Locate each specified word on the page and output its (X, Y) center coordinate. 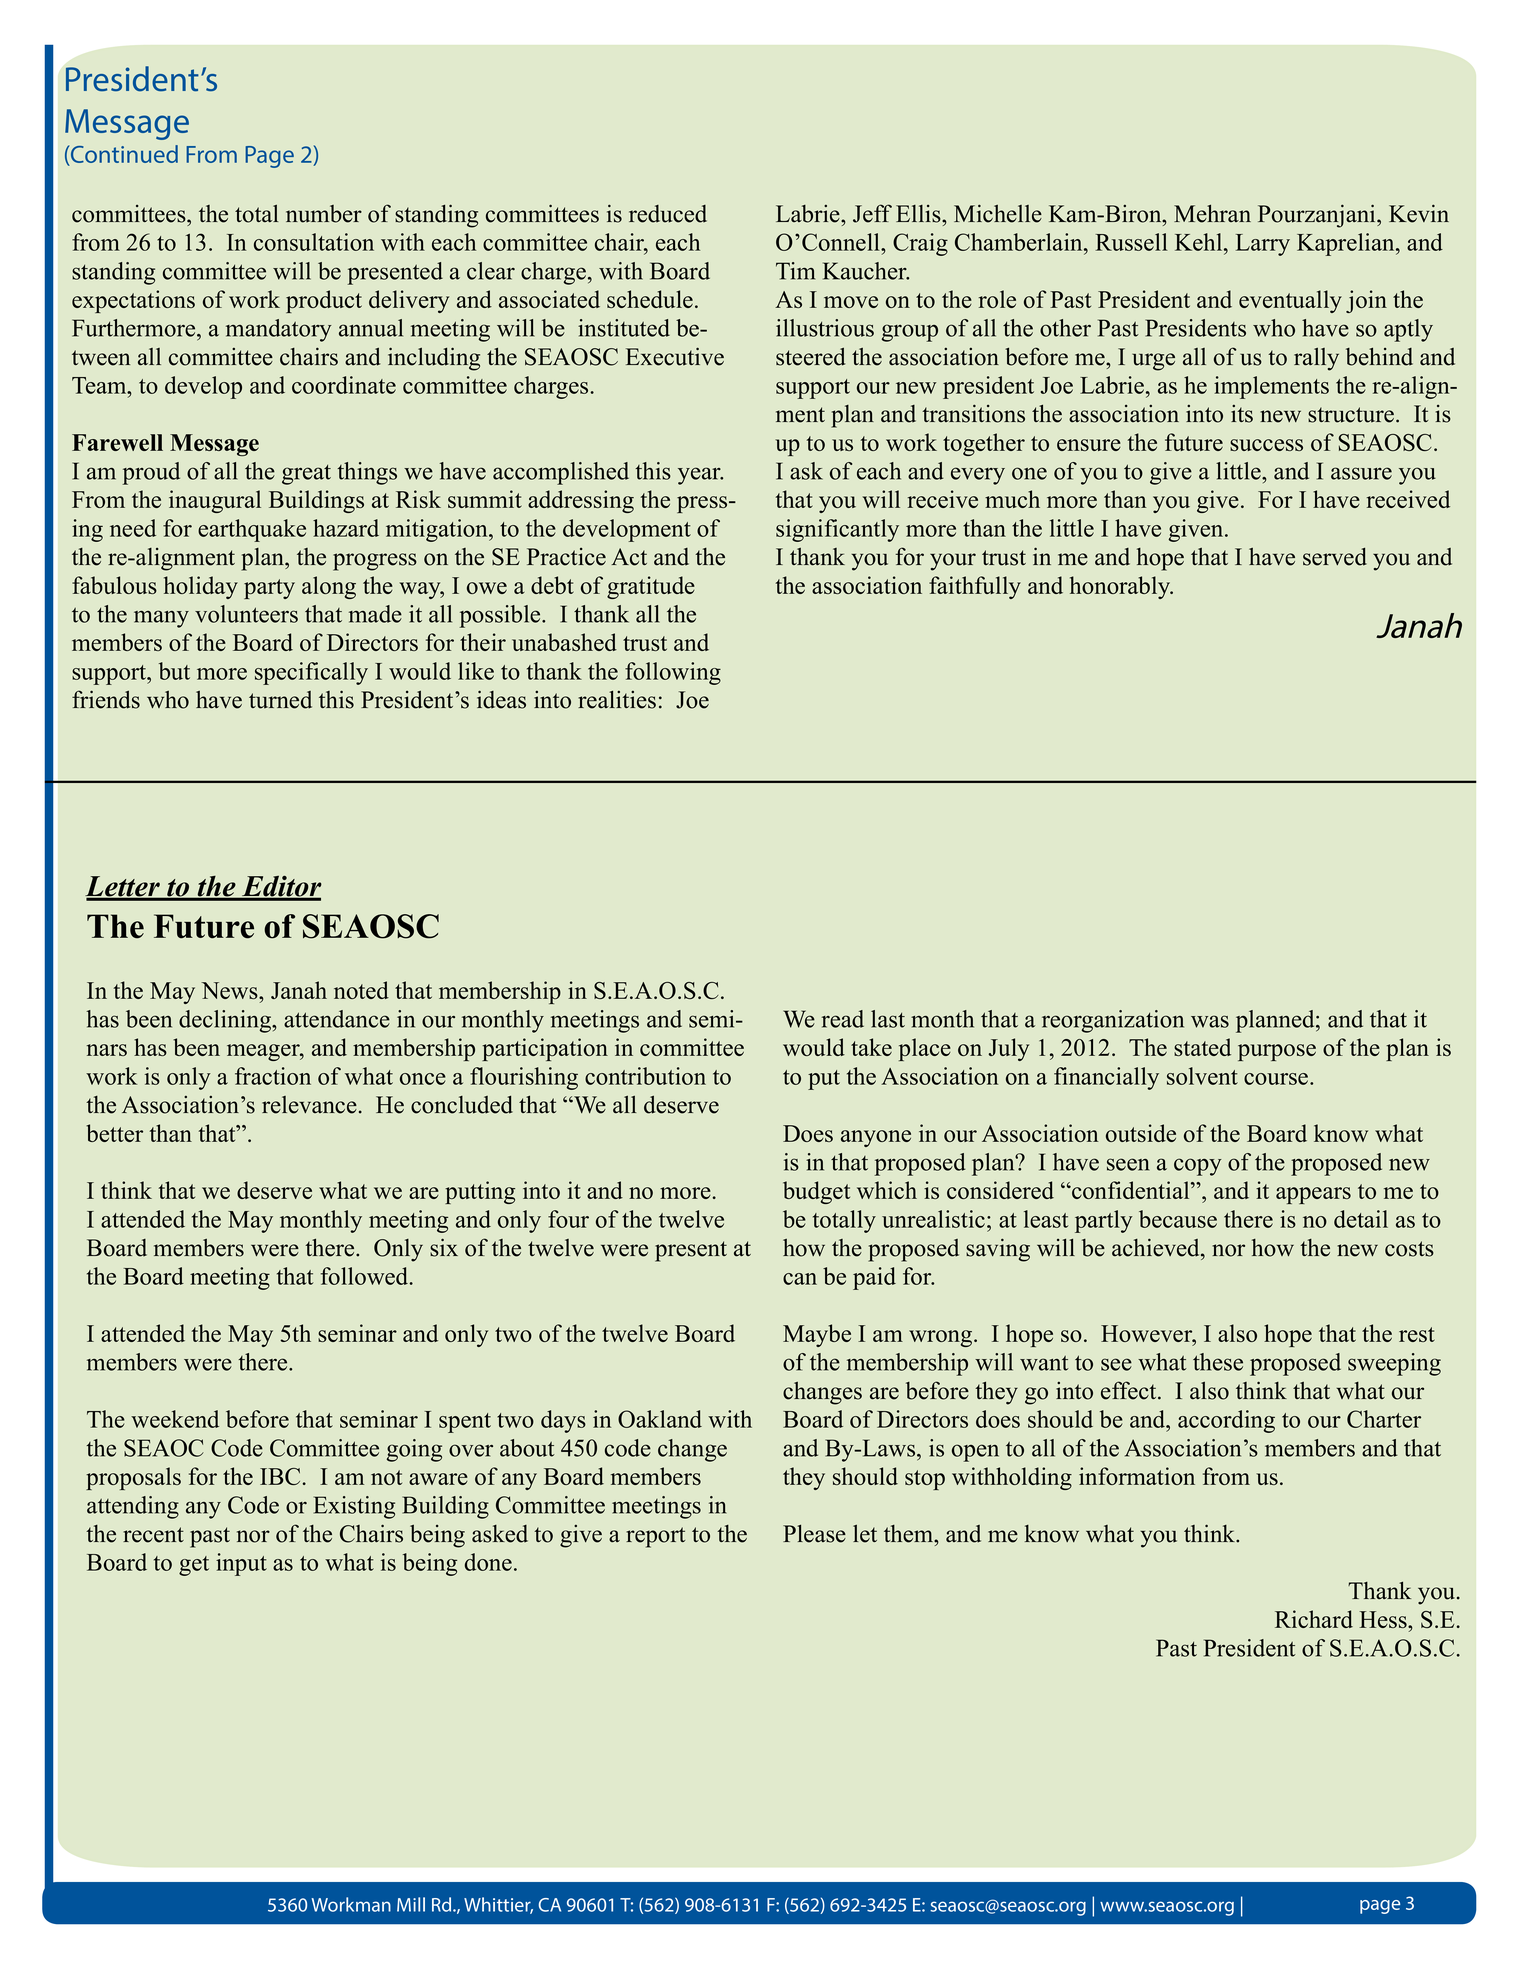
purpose (1277, 1052)
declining (226, 1021)
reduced (668, 214)
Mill (411, 1904)
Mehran (1212, 214)
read (842, 1019)
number (324, 214)
